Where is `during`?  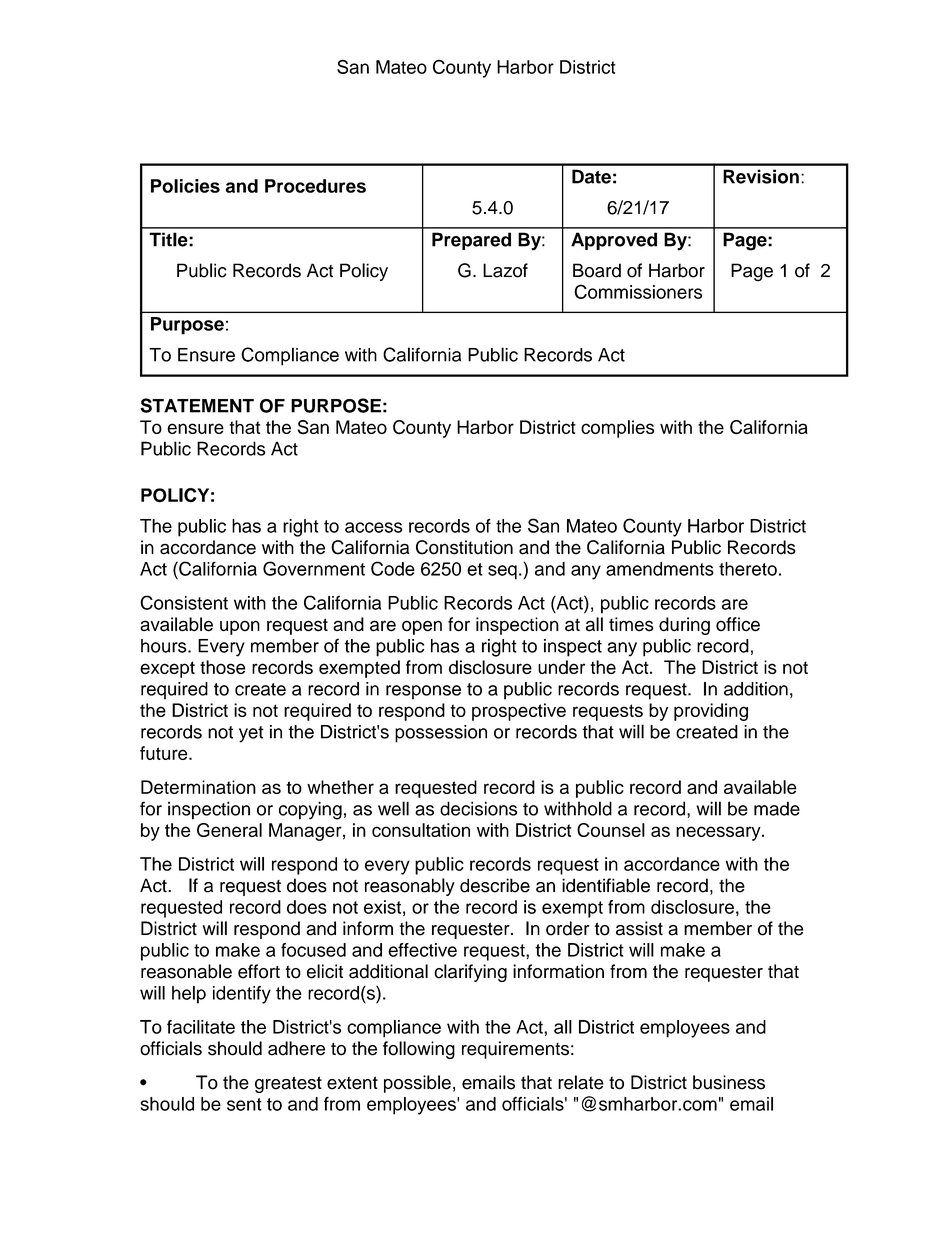
during is located at coordinates (684, 626).
